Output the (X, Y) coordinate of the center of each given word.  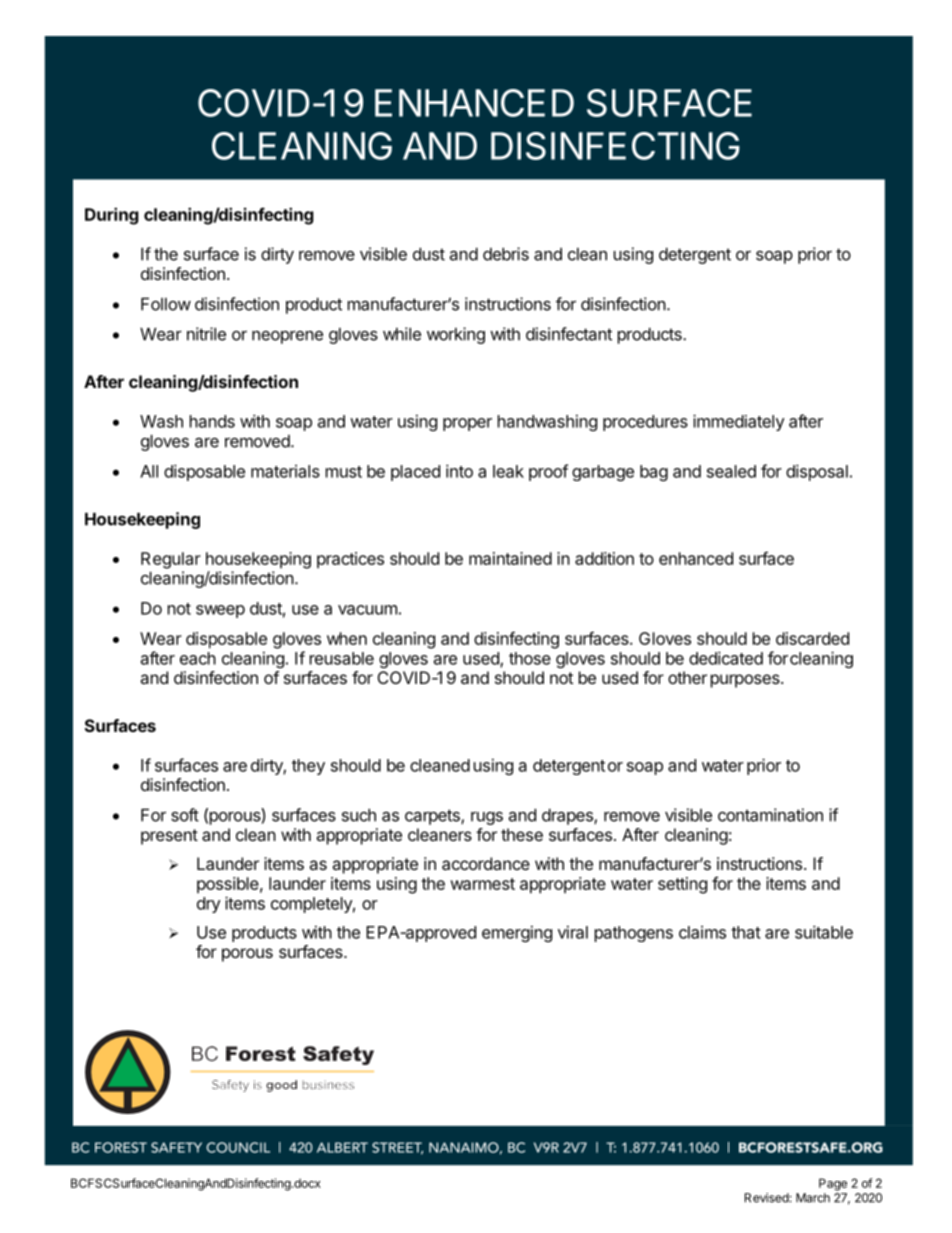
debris (506, 254)
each (198, 658)
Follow (166, 304)
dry (209, 905)
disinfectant (569, 334)
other (687, 677)
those (530, 658)
